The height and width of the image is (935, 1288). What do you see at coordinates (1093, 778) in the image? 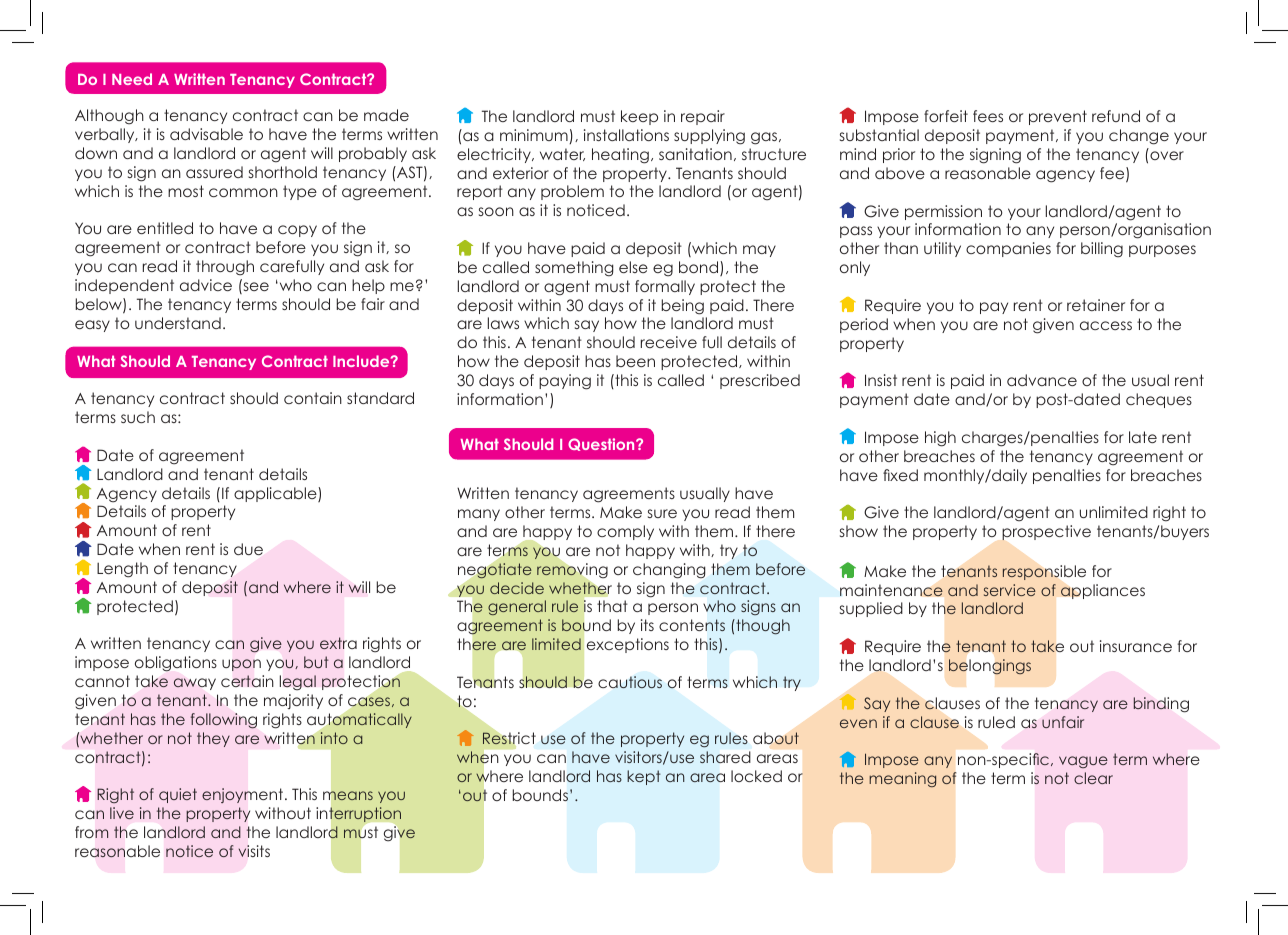
I see `clear` at bounding box center [1093, 778].
